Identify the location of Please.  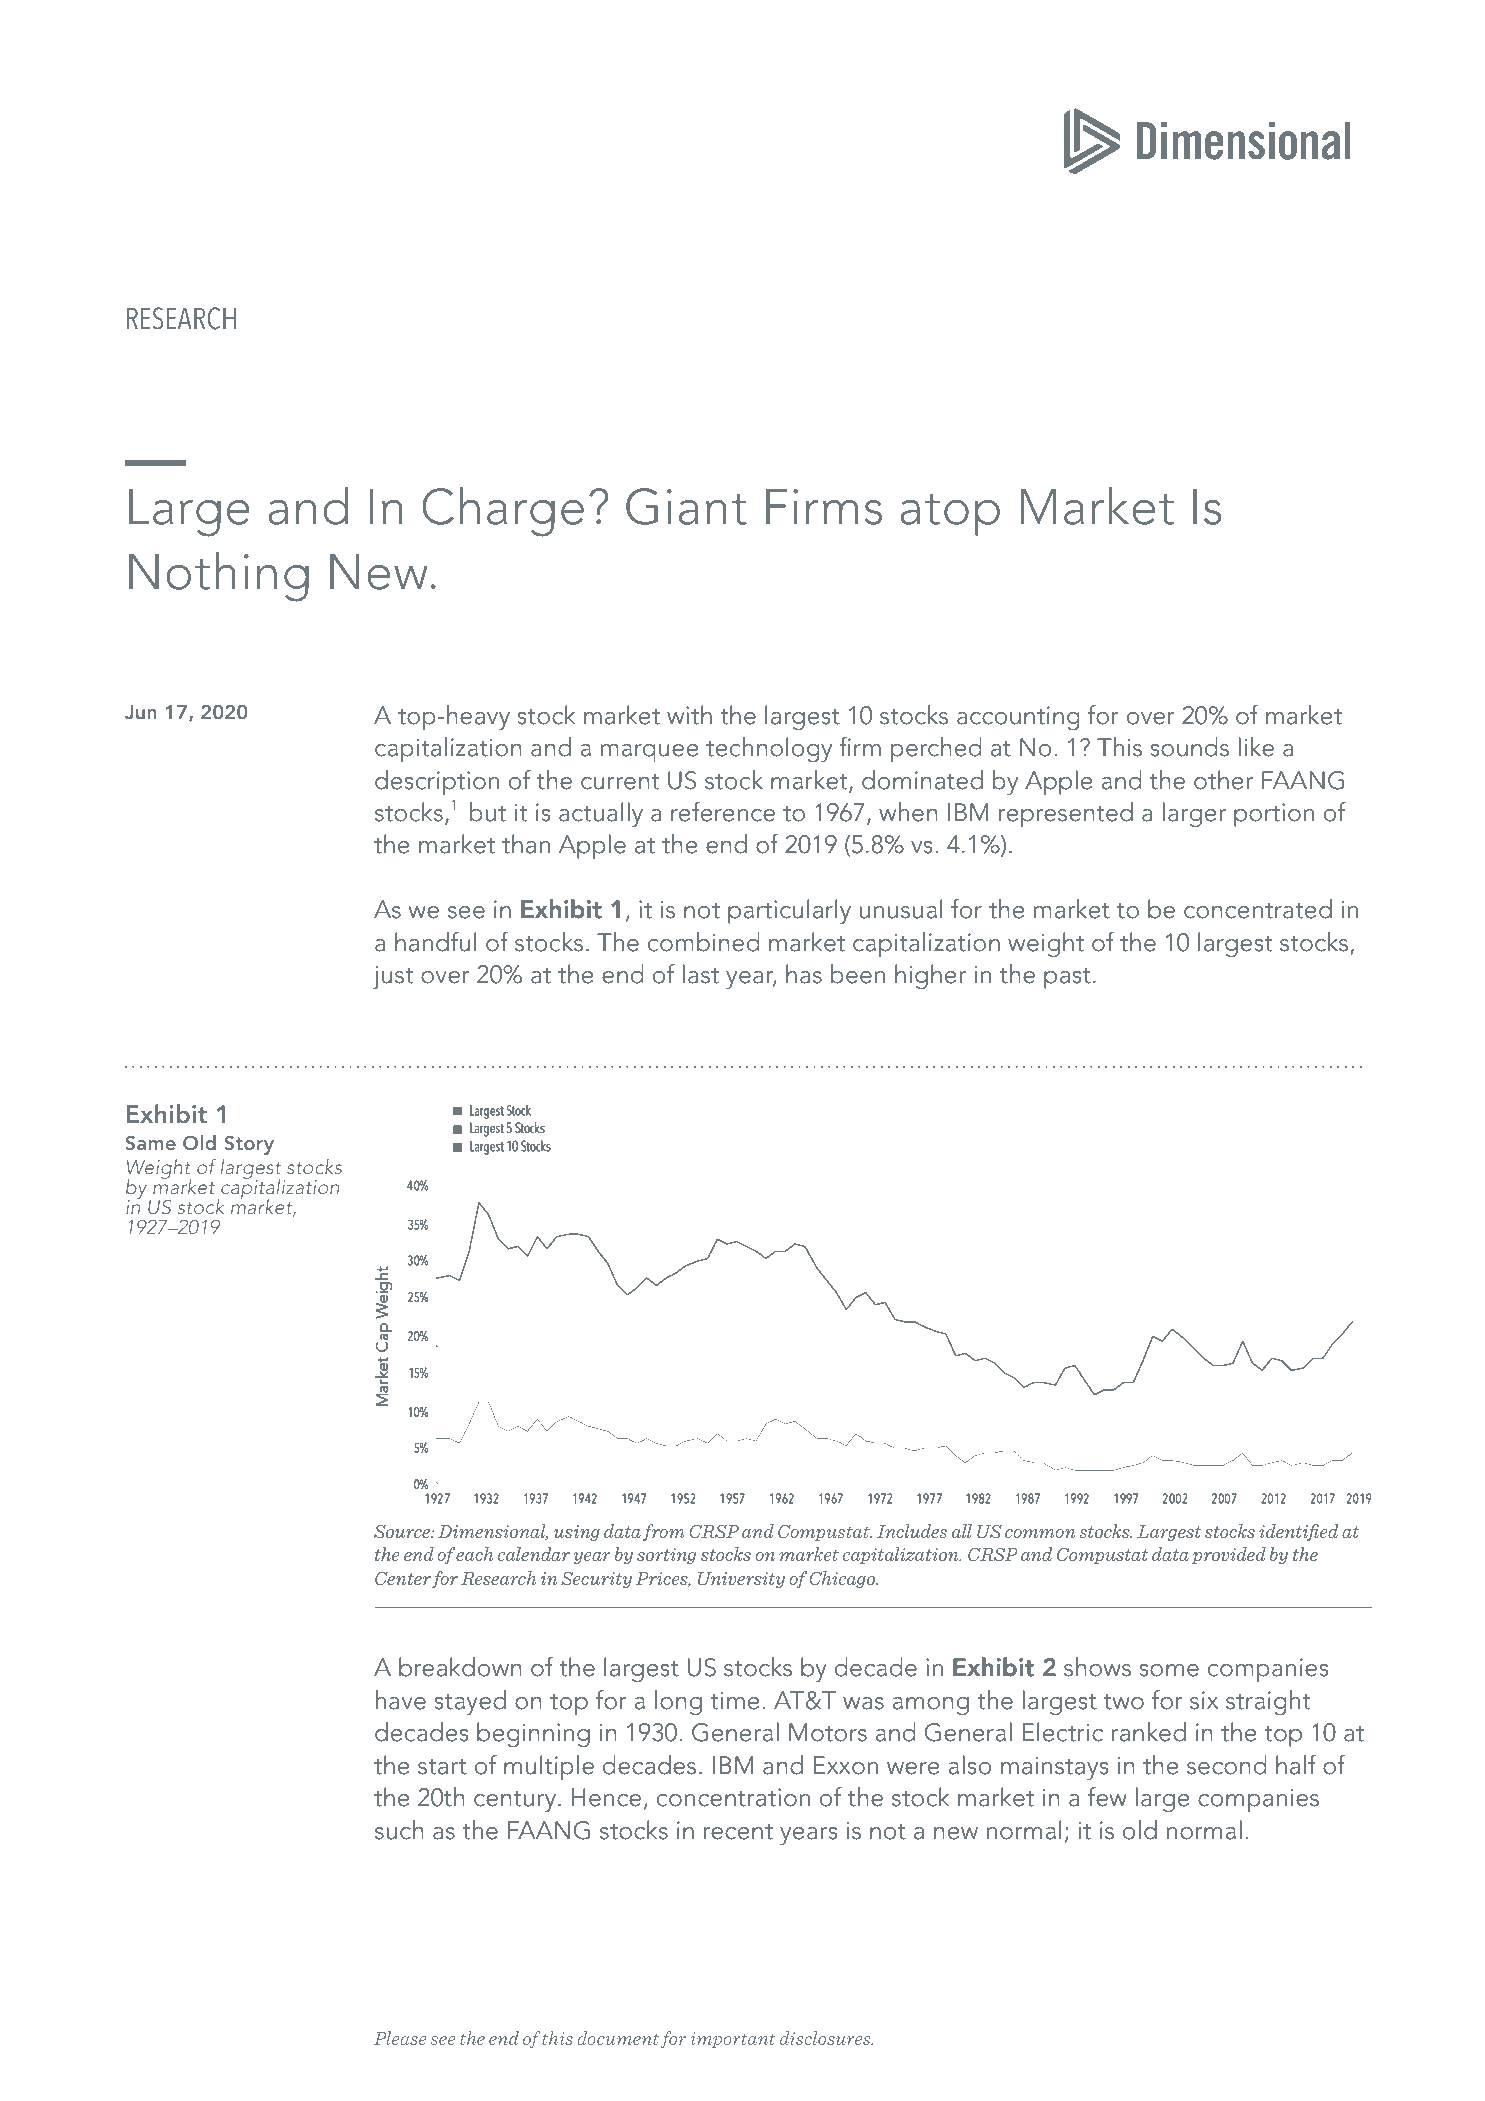
(400, 2038).
